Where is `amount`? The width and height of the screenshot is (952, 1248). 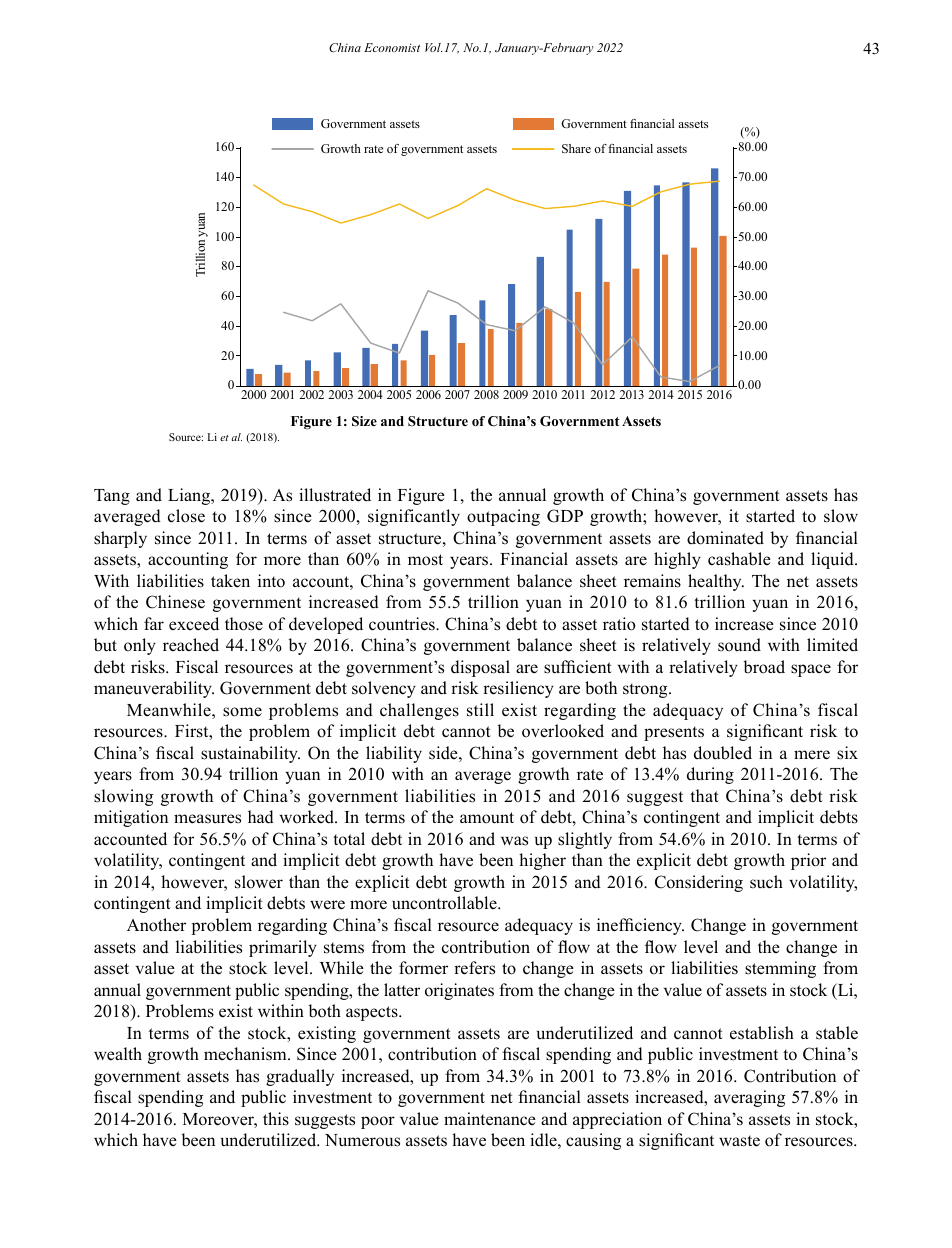
amount is located at coordinates (487, 818).
